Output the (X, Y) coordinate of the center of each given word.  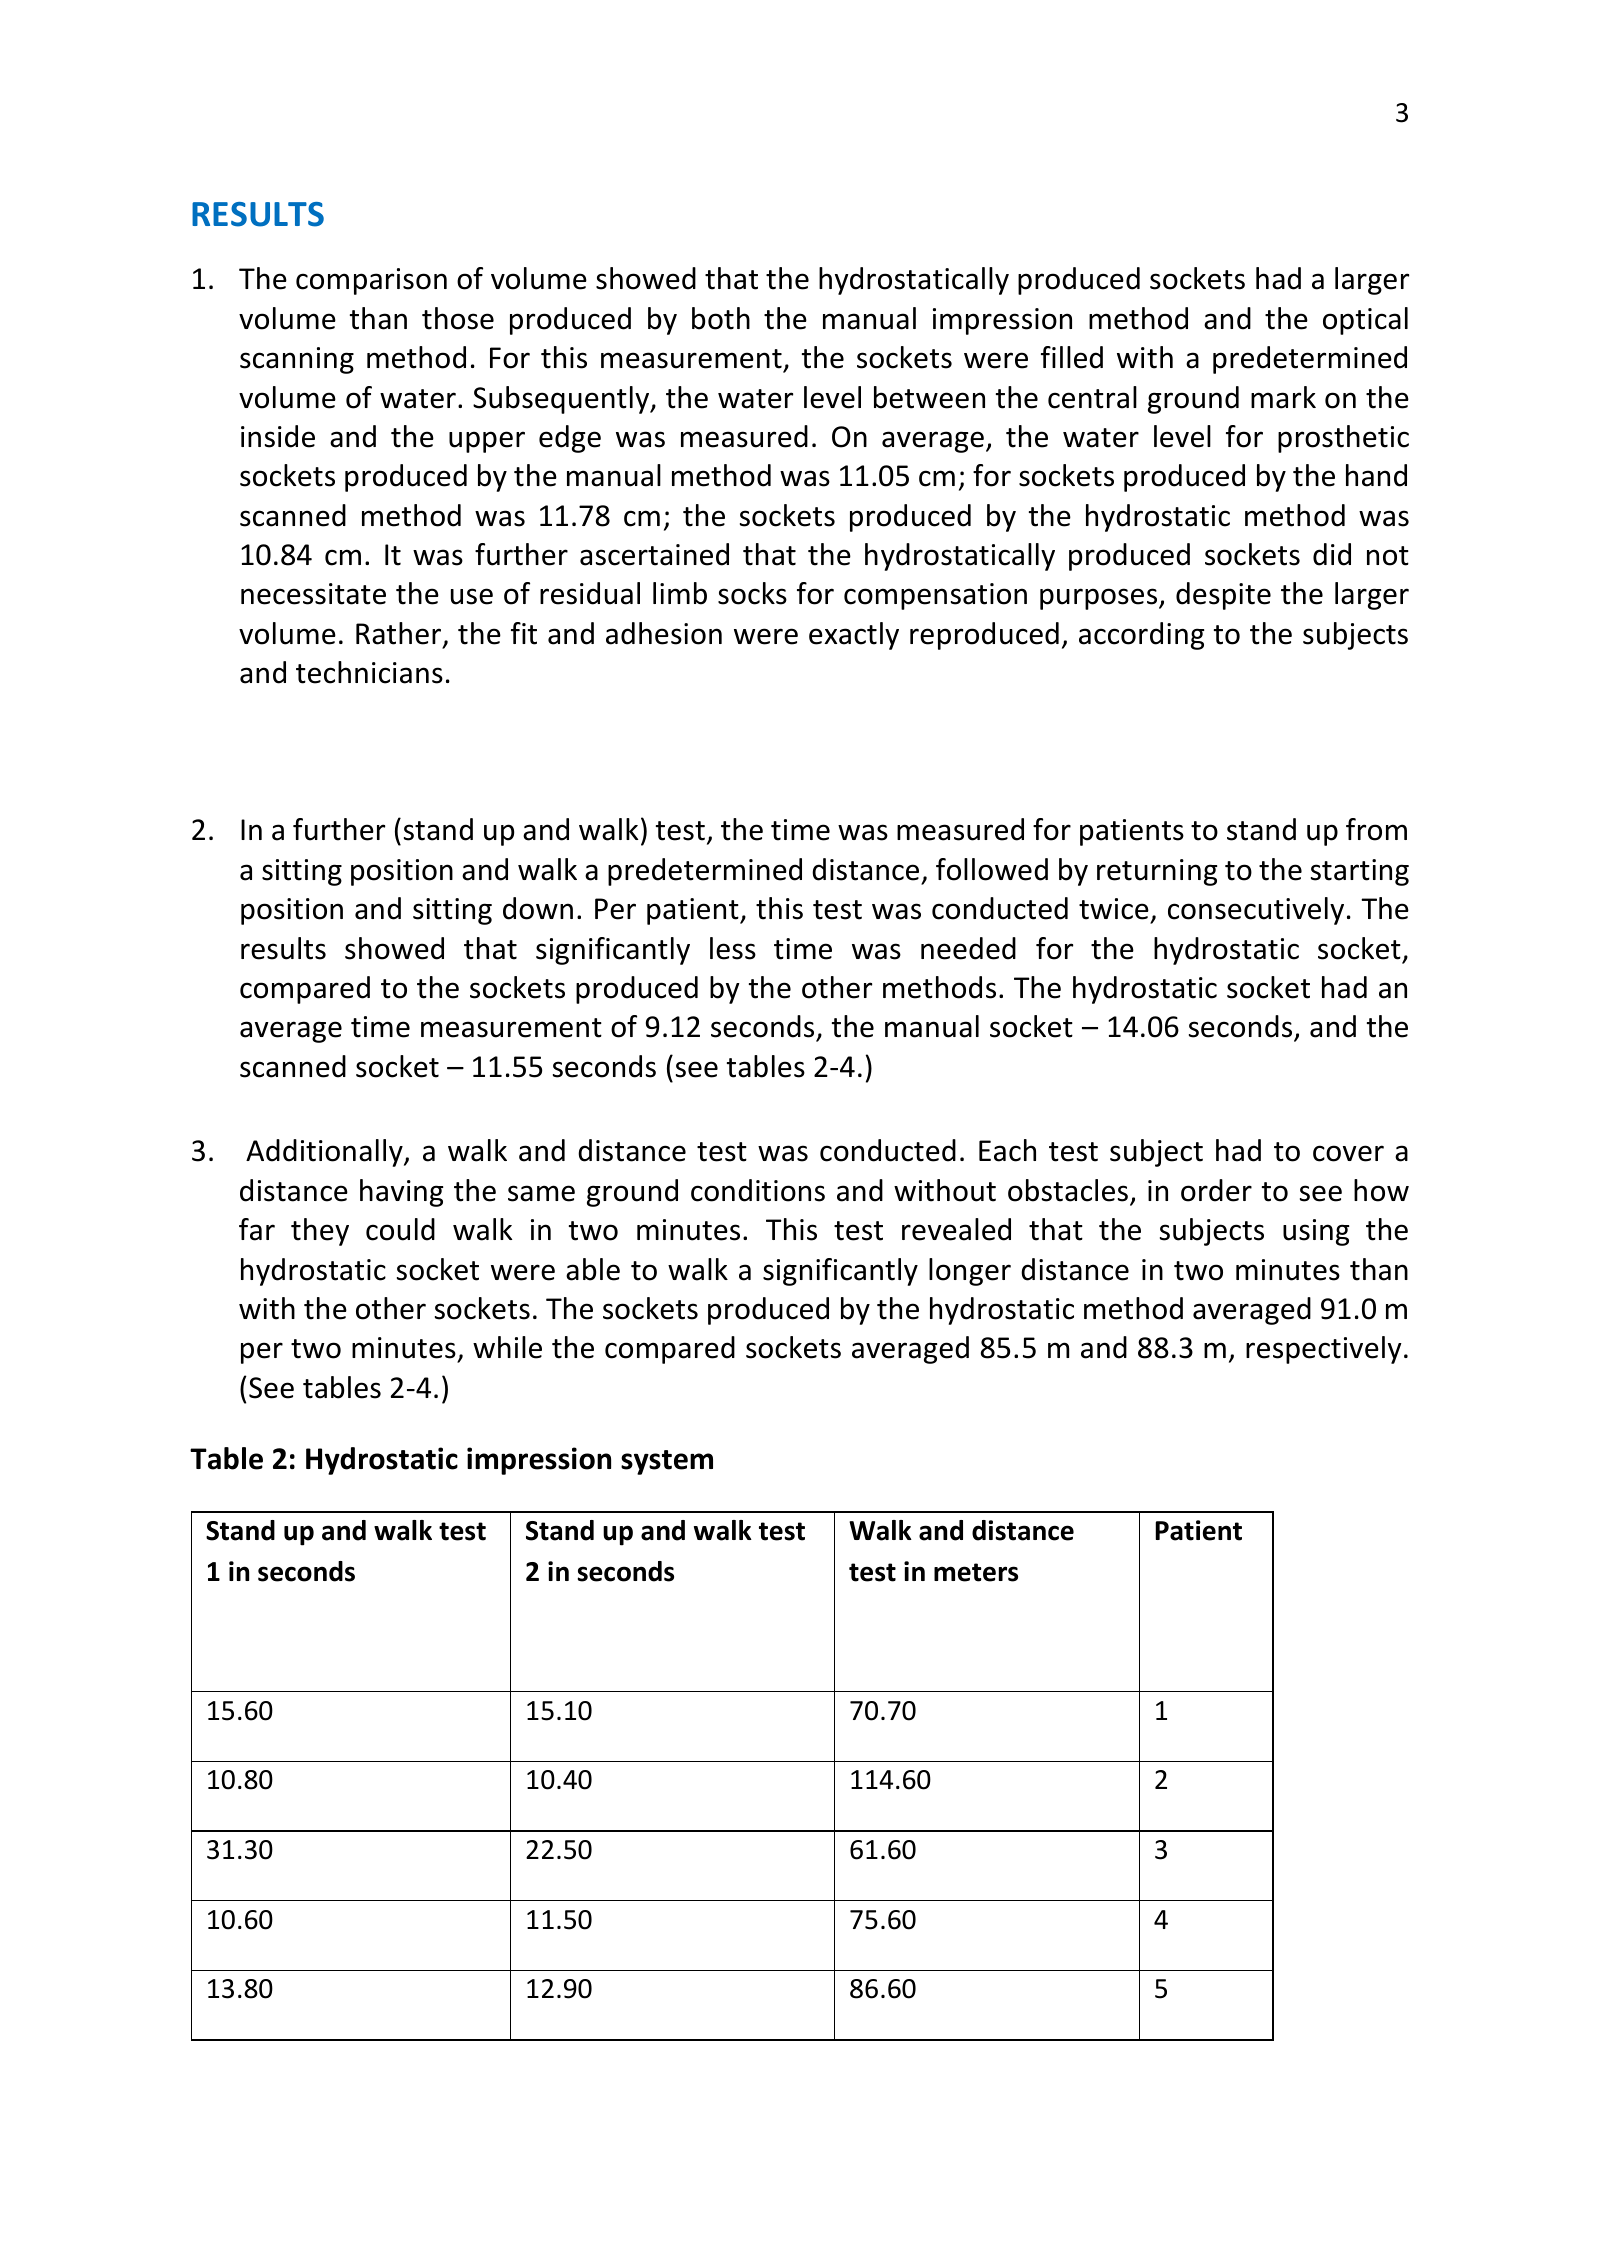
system (667, 1462)
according (1141, 636)
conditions (758, 1190)
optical (1365, 321)
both (721, 318)
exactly (854, 636)
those (458, 318)
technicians (369, 672)
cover (1348, 1153)
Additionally (325, 1153)
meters (976, 1572)
